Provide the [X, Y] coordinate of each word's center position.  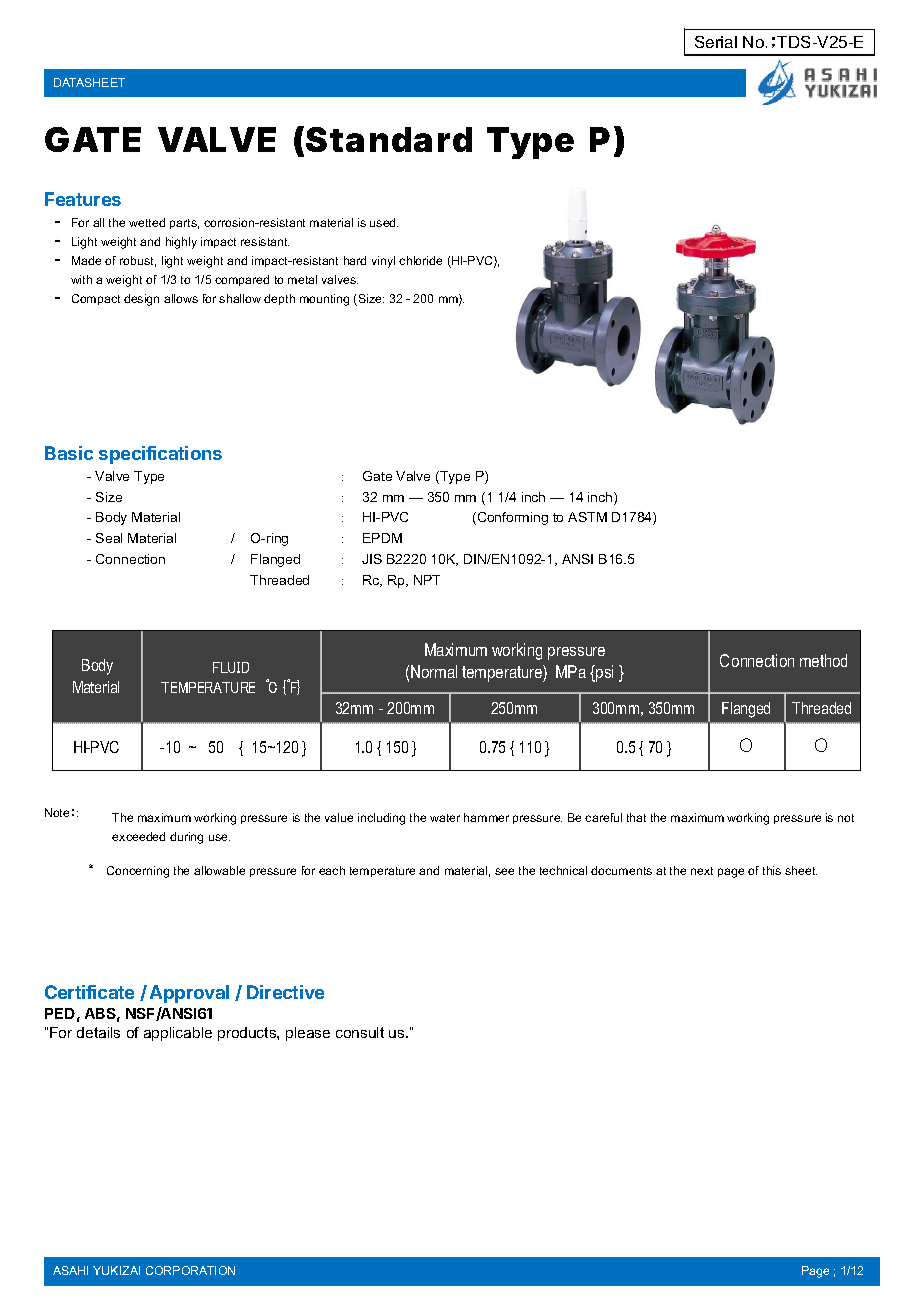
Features [83, 199]
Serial [716, 42]
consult [360, 1032]
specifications [160, 455]
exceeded [138, 836]
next [702, 871]
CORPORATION [190, 1270]
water [445, 818]
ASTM [587, 517]
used [384, 222]
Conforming [511, 518]
